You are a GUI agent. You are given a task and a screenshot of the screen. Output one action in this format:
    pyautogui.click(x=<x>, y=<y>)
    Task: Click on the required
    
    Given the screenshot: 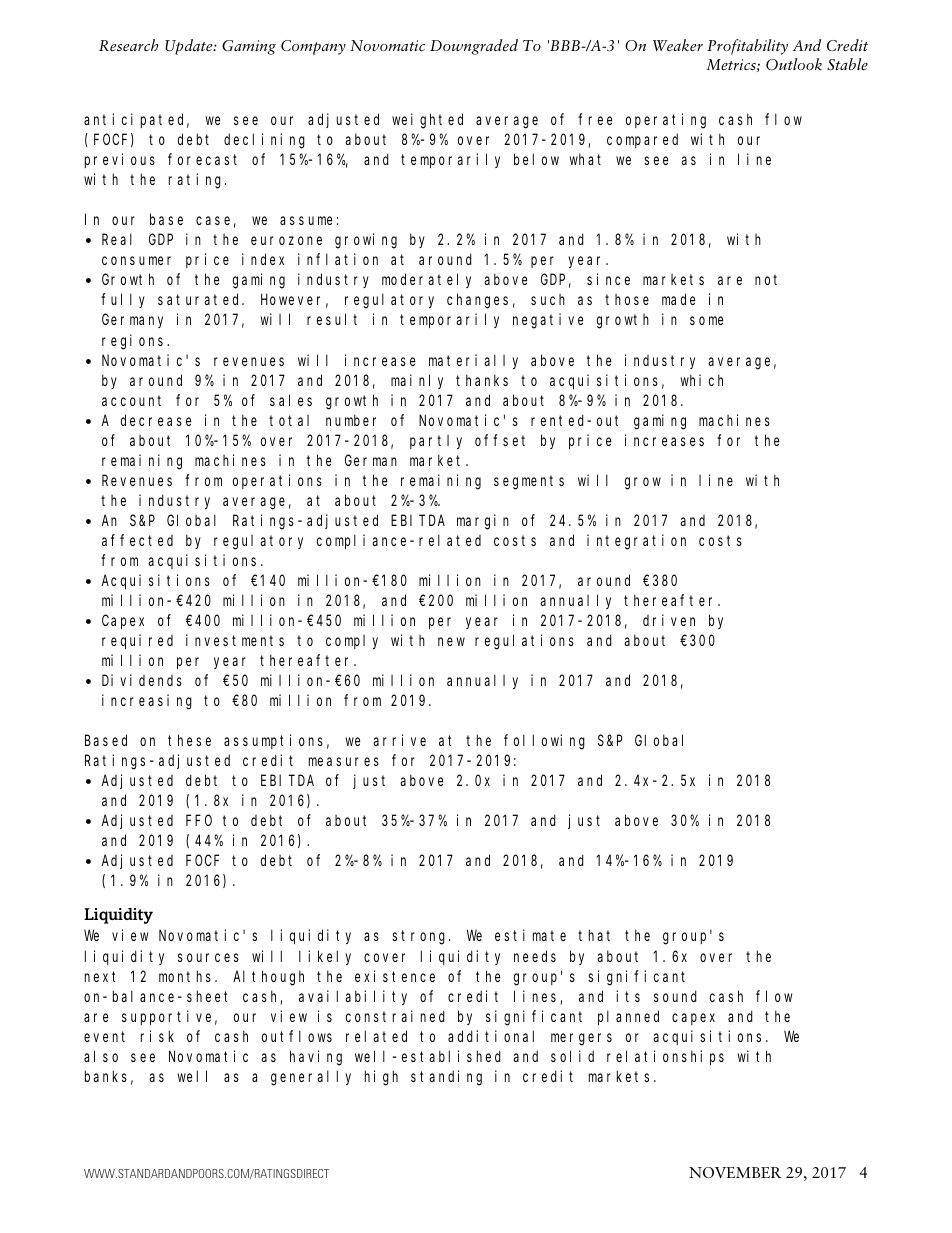 What is the action you would take?
    pyautogui.click(x=137, y=641)
